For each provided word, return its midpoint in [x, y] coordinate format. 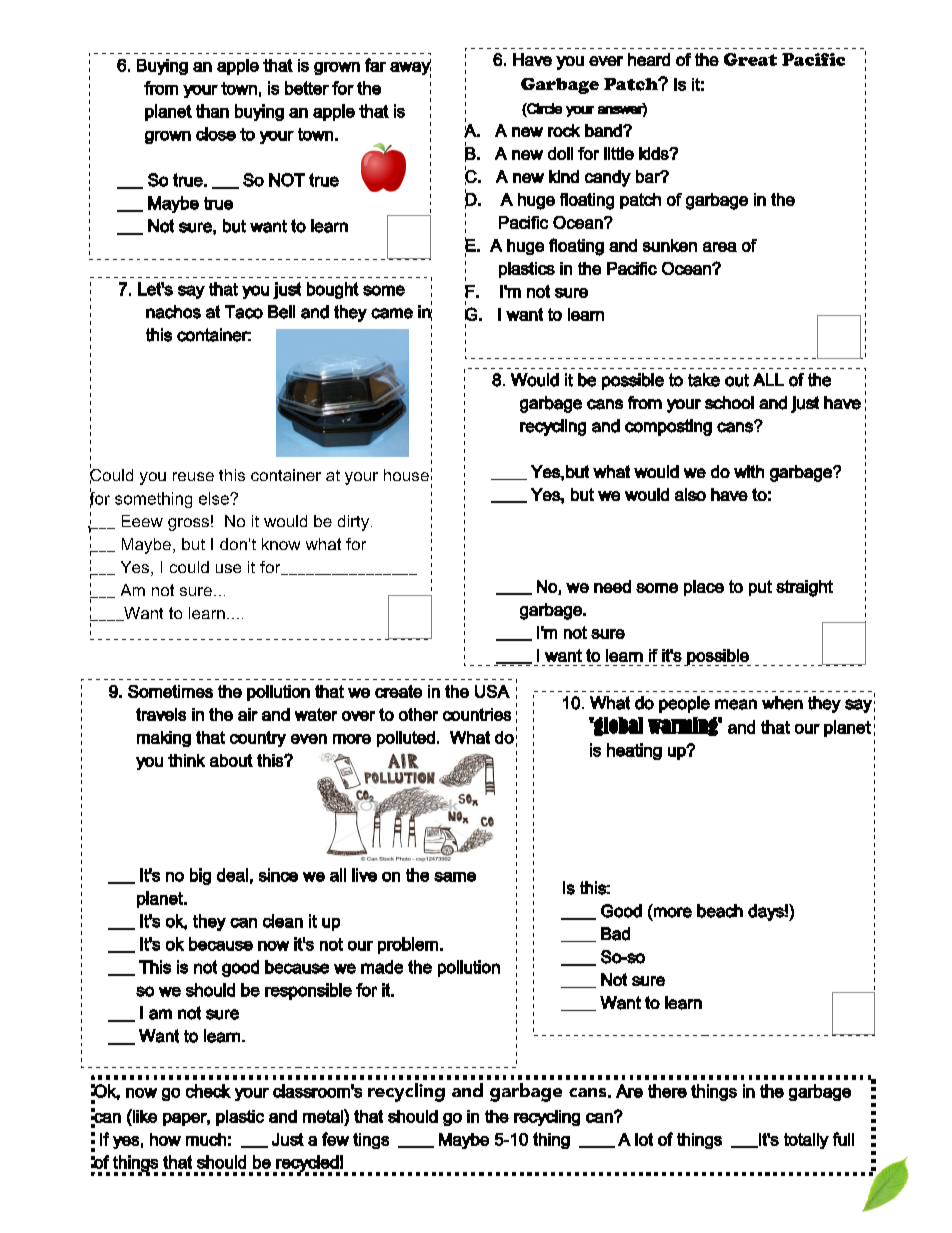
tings [371, 1141]
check [208, 1091]
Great [750, 59]
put [760, 588]
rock [564, 130]
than [212, 111]
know [281, 544]
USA [492, 691]
